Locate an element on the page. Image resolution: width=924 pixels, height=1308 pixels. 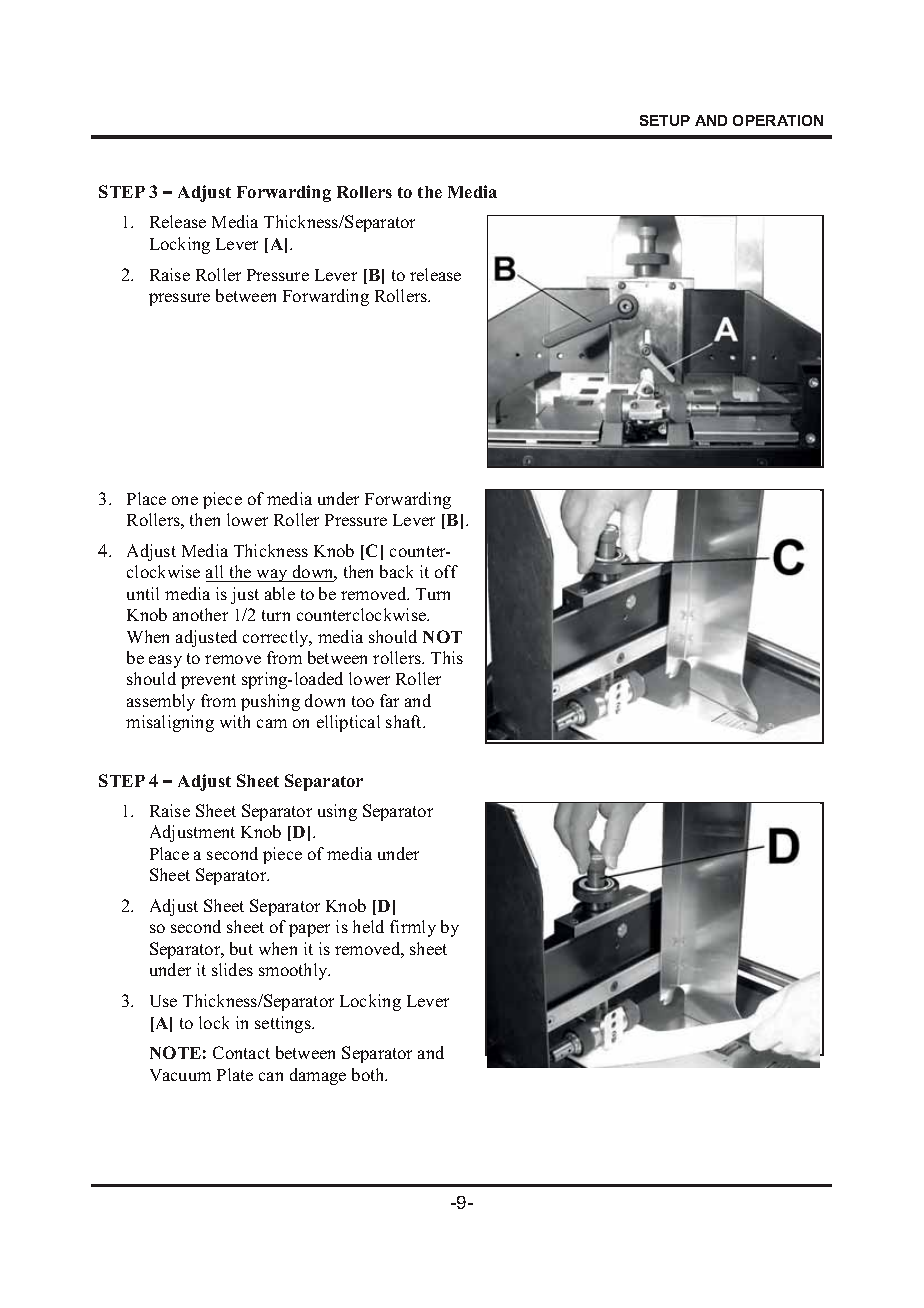
This is located at coordinates (447, 657).
